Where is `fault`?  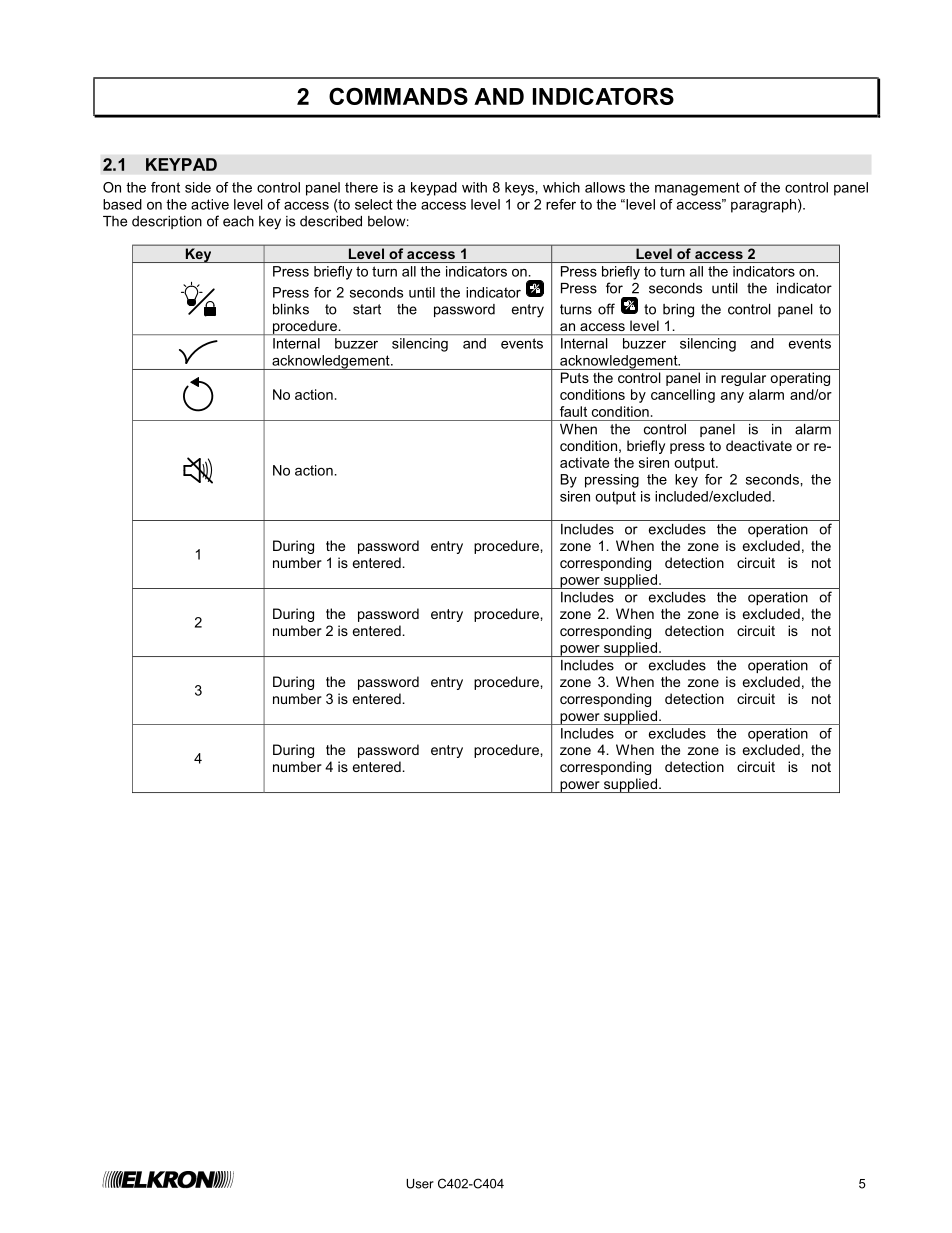
fault is located at coordinates (573, 411).
